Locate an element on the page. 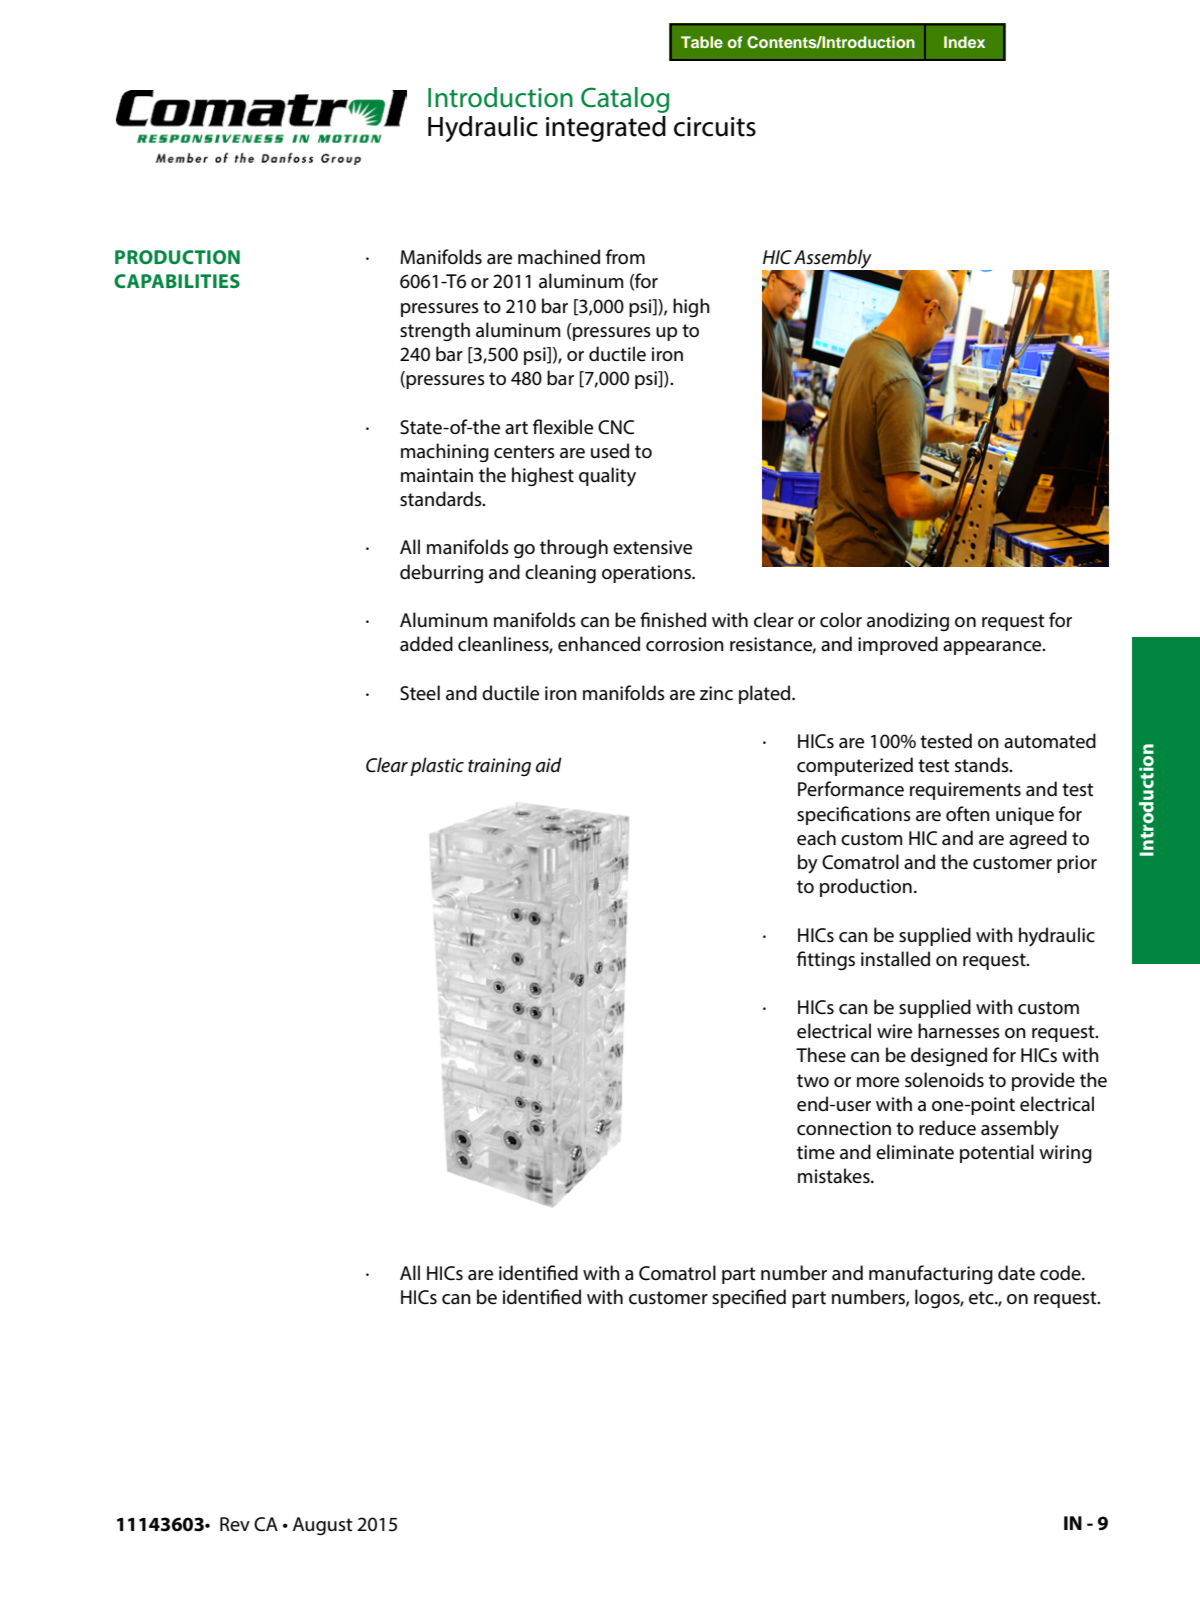 The image size is (1200, 1600). etc is located at coordinates (982, 1298).
